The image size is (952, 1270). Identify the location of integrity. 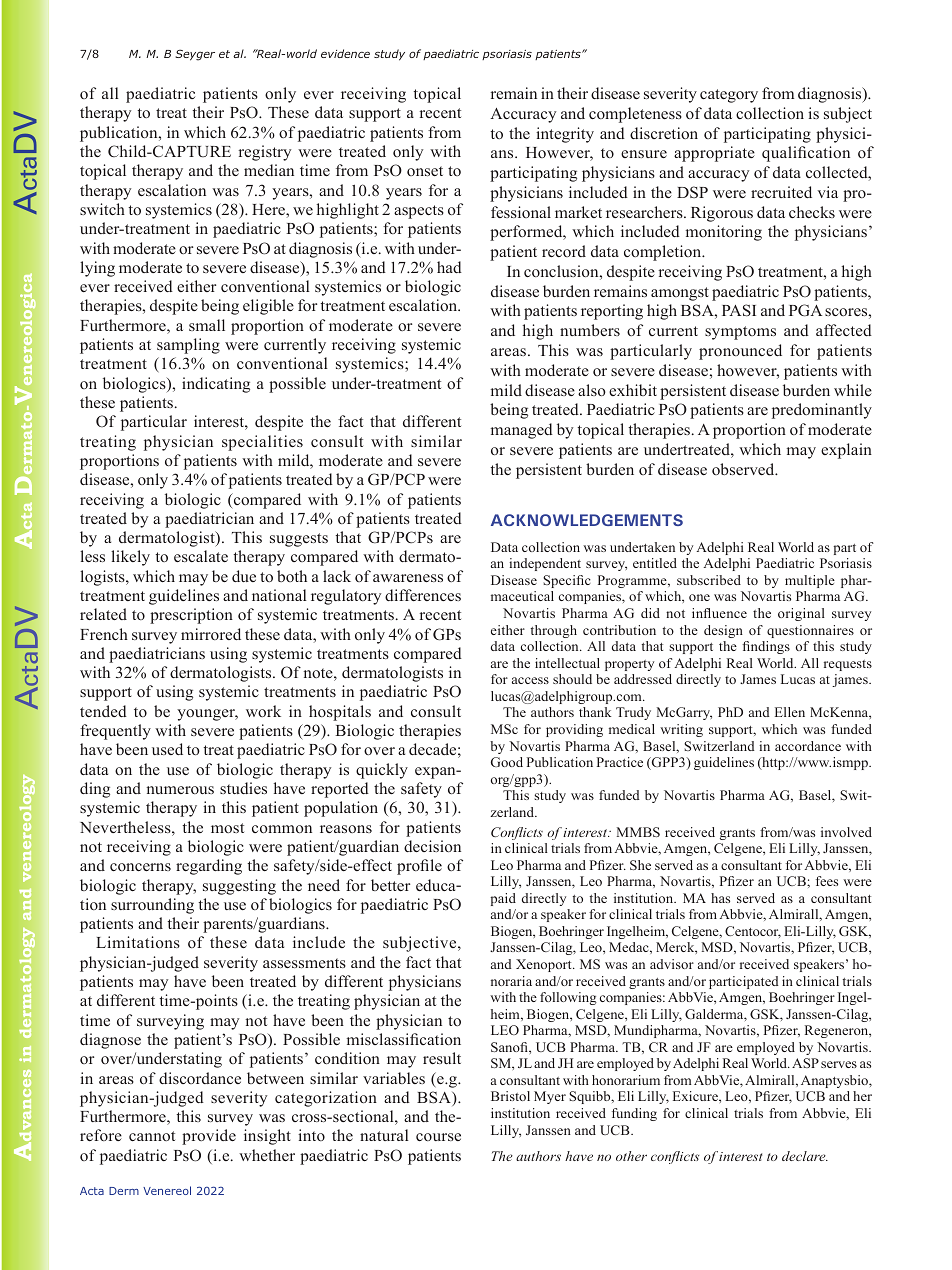
(565, 135).
